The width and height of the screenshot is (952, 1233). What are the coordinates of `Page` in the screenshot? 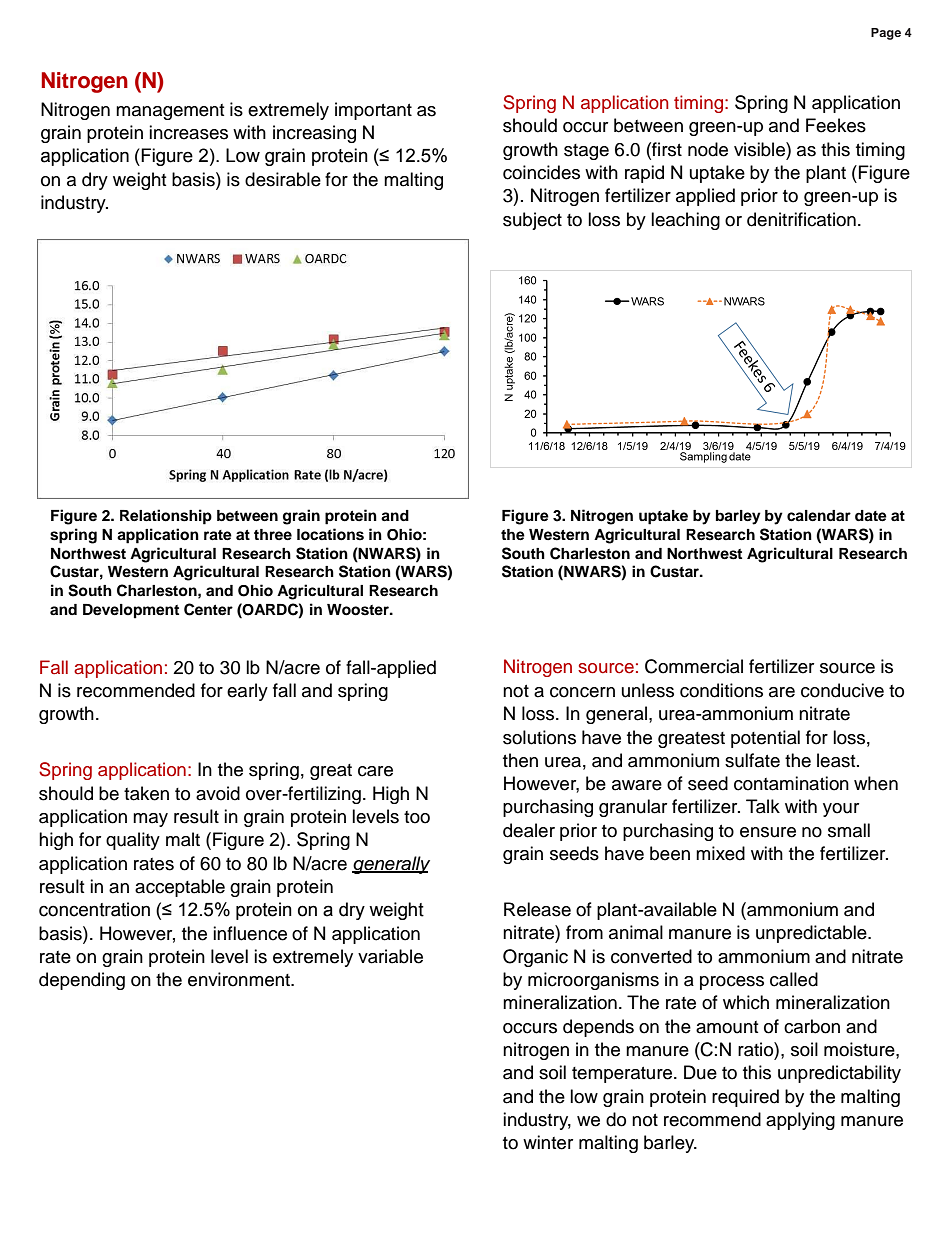 It's located at (886, 34).
